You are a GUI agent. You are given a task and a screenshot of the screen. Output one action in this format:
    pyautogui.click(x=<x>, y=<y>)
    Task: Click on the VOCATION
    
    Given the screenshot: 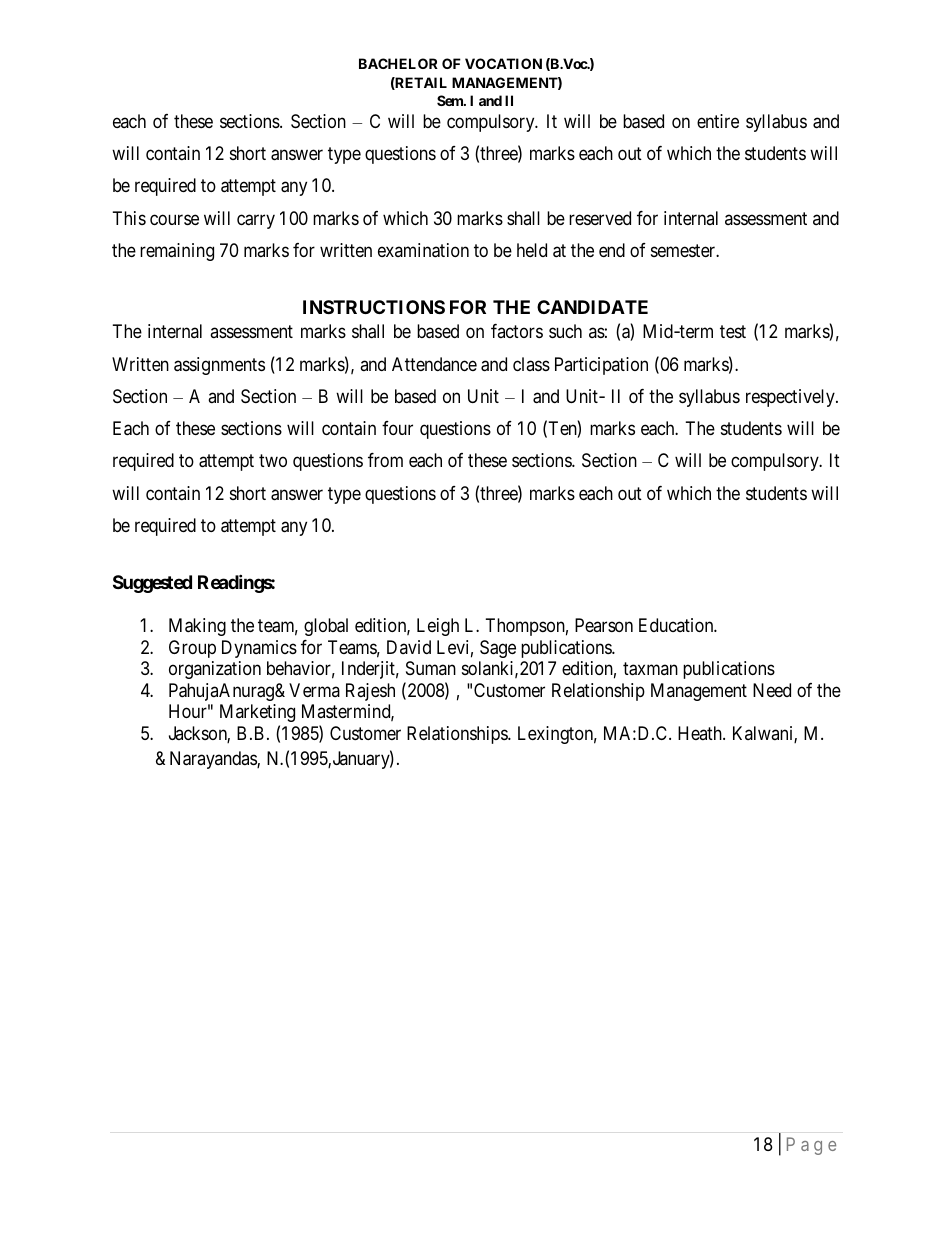 What is the action you would take?
    pyautogui.click(x=503, y=63)
